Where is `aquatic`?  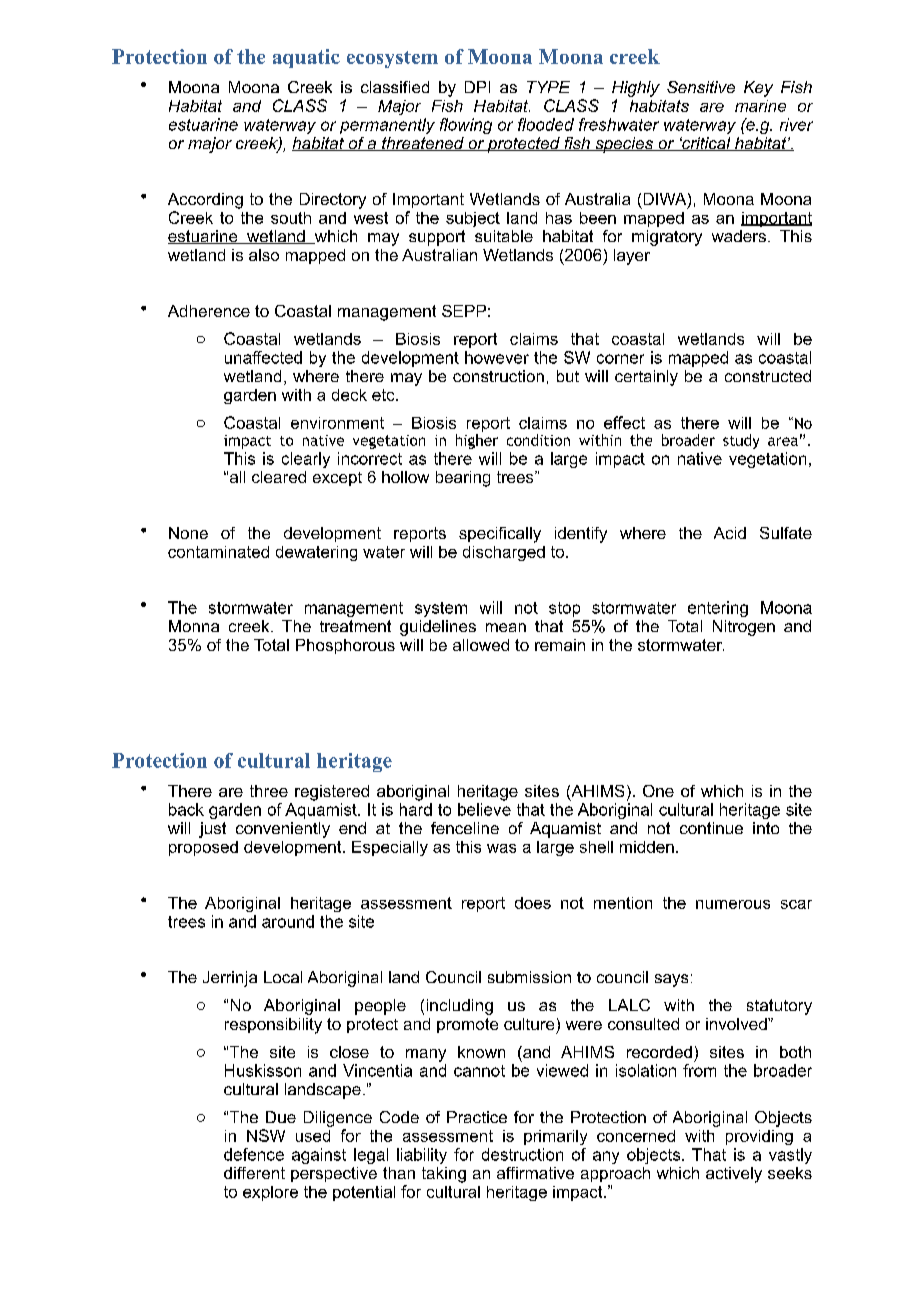 aquatic is located at coordinates (306, 58).
